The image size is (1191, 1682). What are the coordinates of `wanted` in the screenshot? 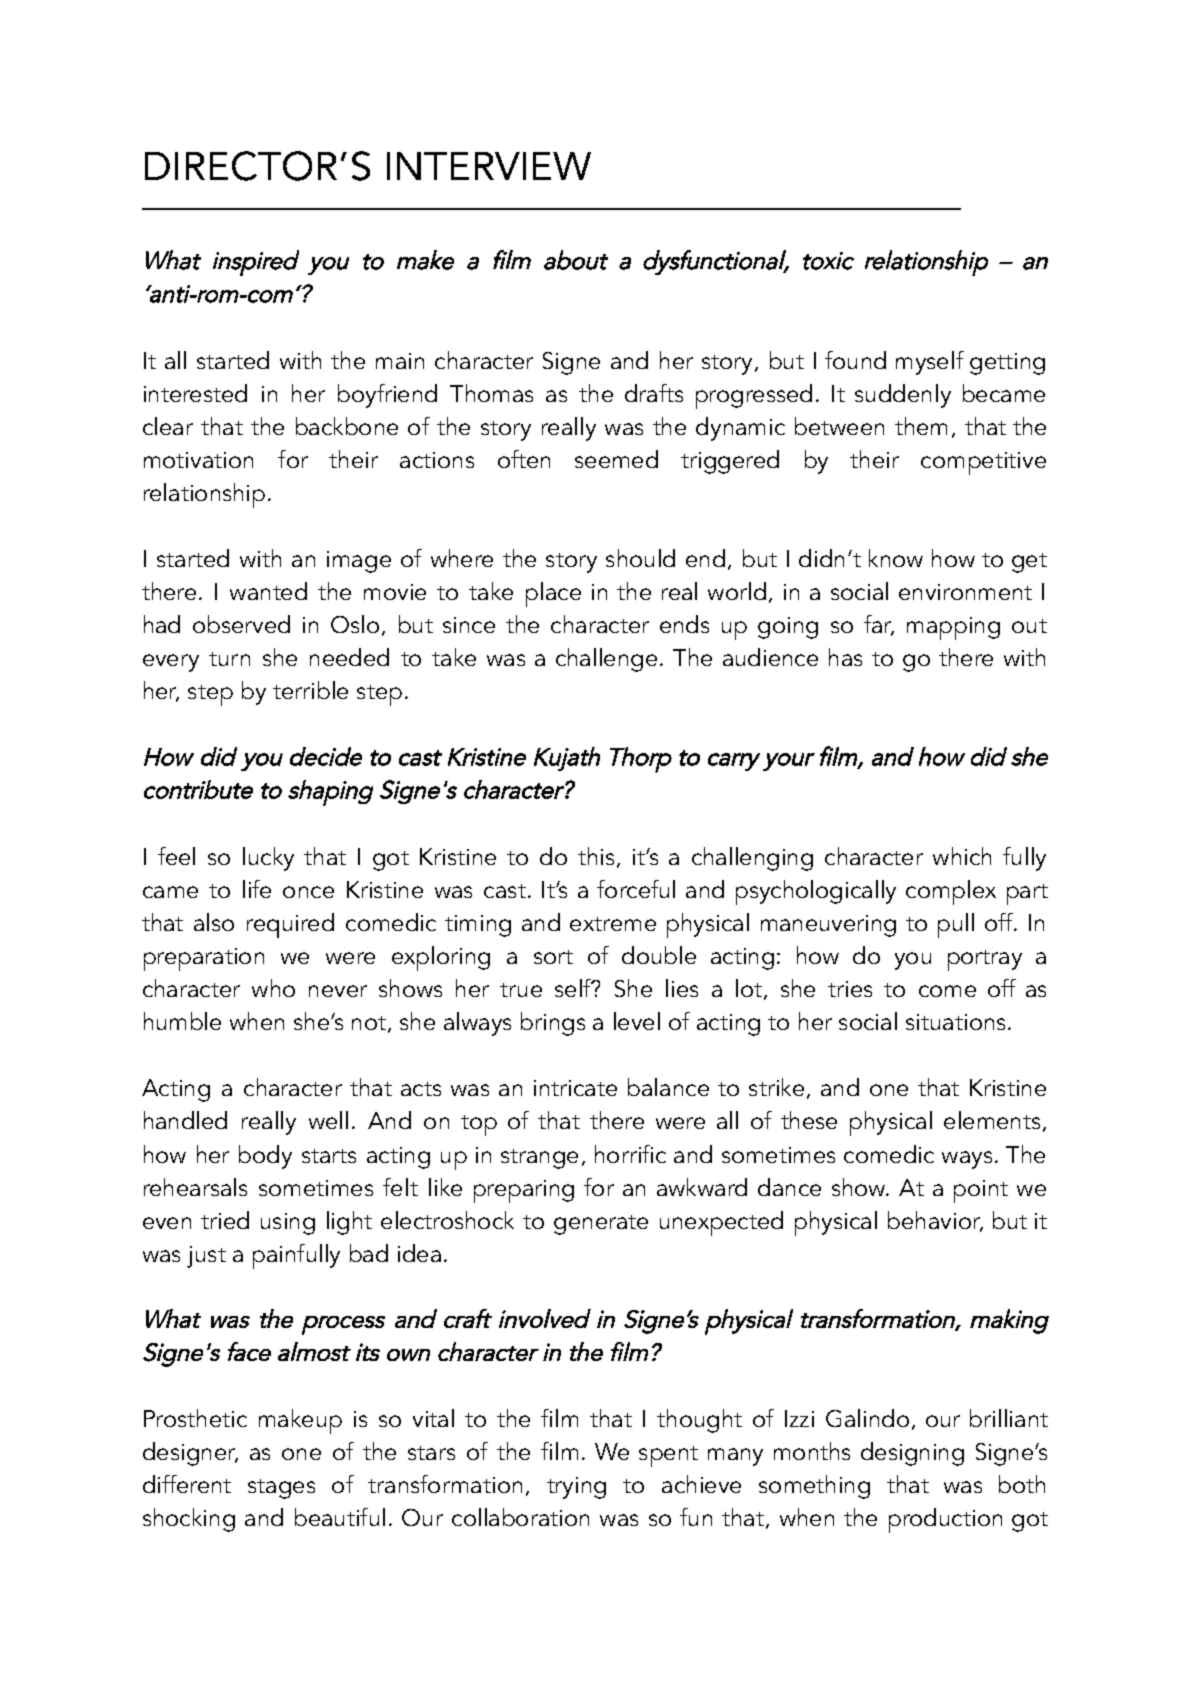 It's located at (268, 591).
